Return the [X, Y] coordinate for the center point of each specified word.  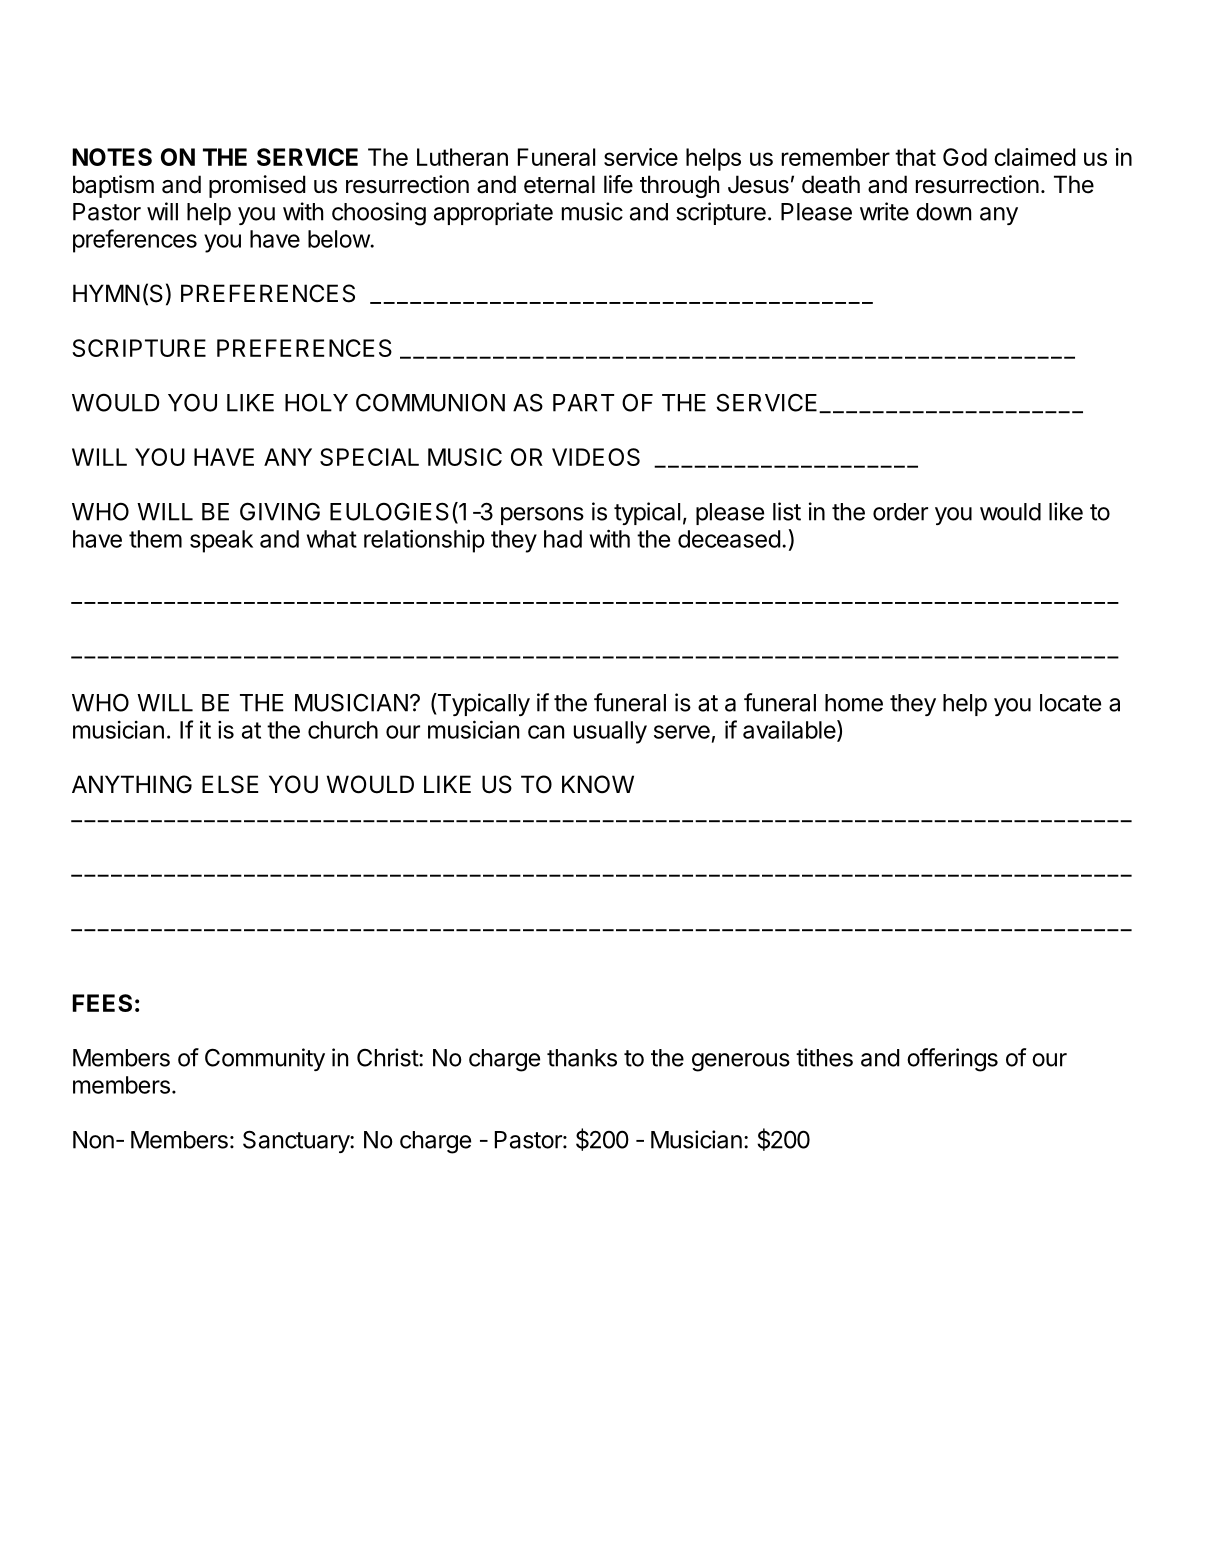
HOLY [316, 402]
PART [583, 403]
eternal [559, 184]
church [343, 730]
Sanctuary [297, 1141]
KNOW [598, 784]
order [900, 512]
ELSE [230, 784]
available [790, 730]
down [943, 212]
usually [610, 732]
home [854, 703]
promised [257, 186]
